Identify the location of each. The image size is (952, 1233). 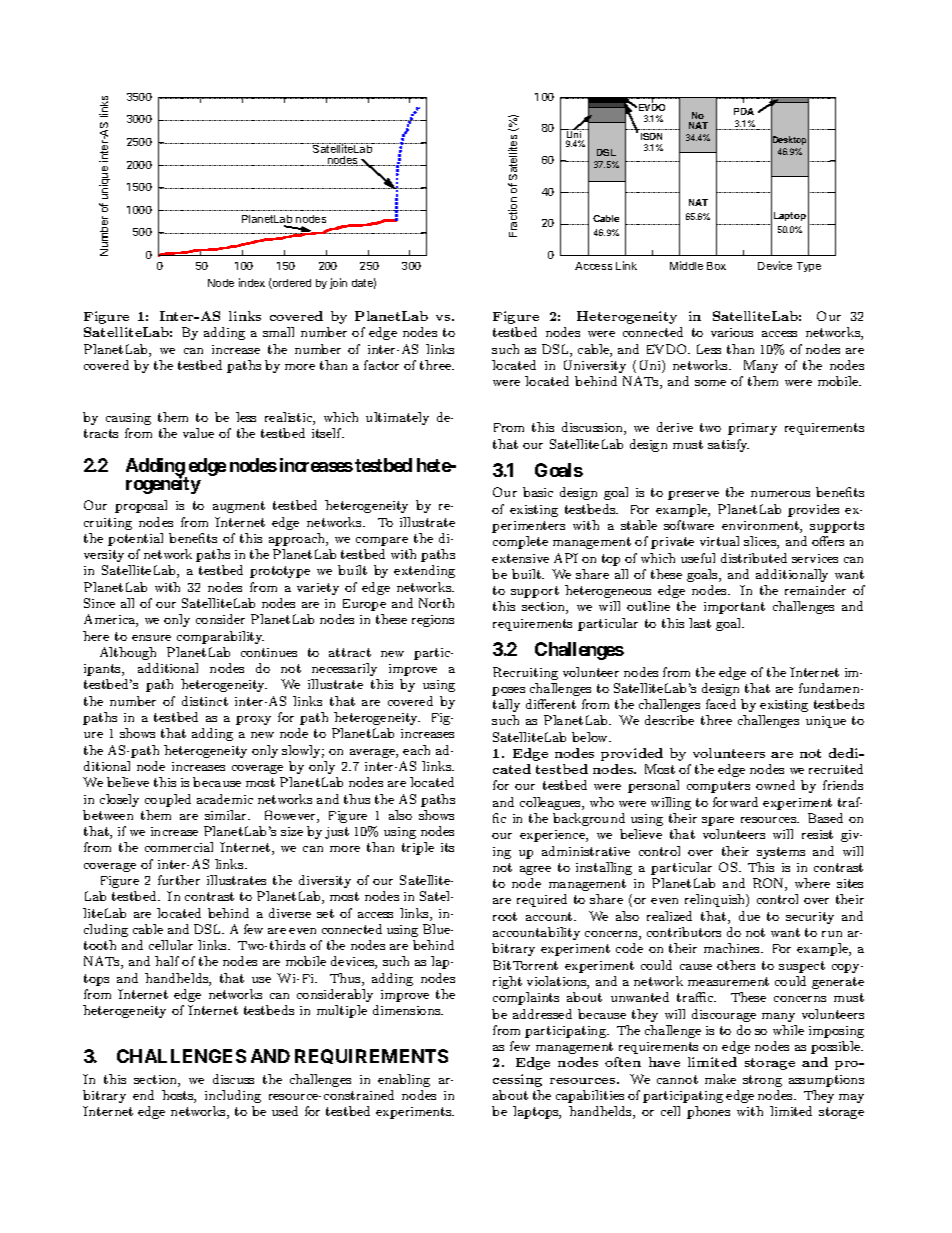
(416, 750).
